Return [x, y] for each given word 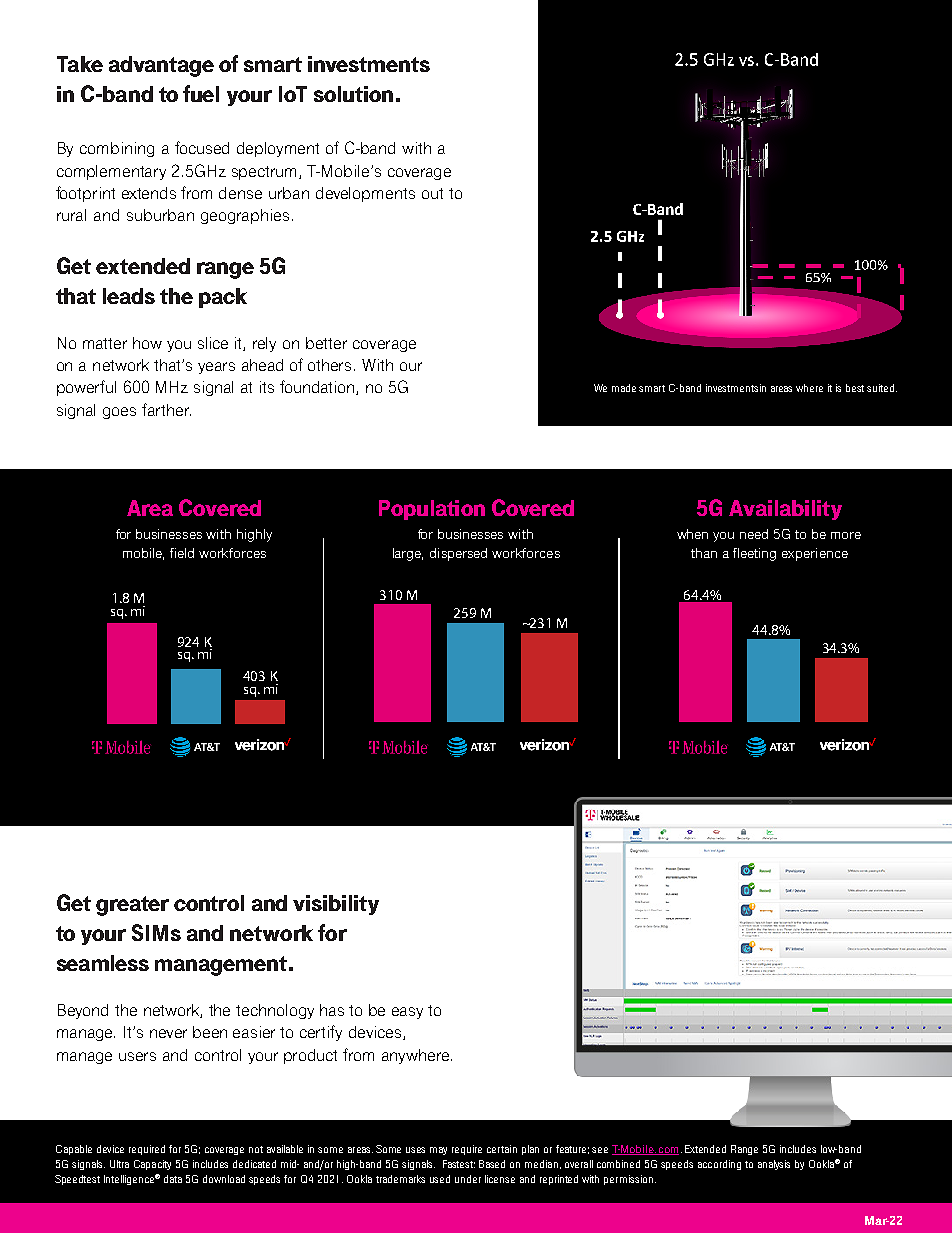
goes [119, 413]
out [432, 193]
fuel [201, 93]
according [719, 1165]
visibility [336, 905]
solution [353, 94]
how [147, 343]
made [624, 388]
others [329, 365]
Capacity [152, 1165]
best [855, 388]
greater [132, 906]
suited [882, 388]
